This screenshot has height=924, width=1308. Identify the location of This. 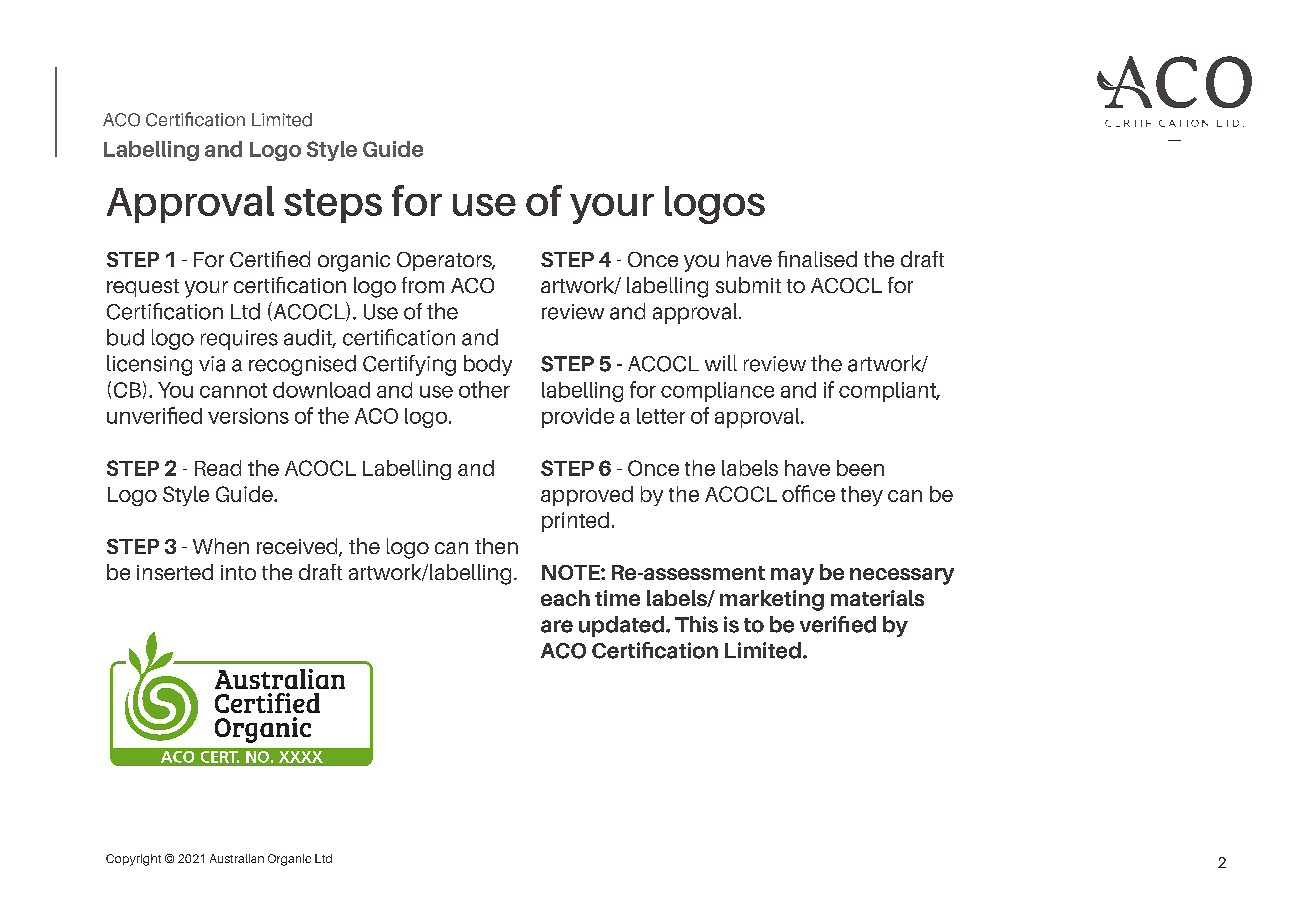
(696, 624).
